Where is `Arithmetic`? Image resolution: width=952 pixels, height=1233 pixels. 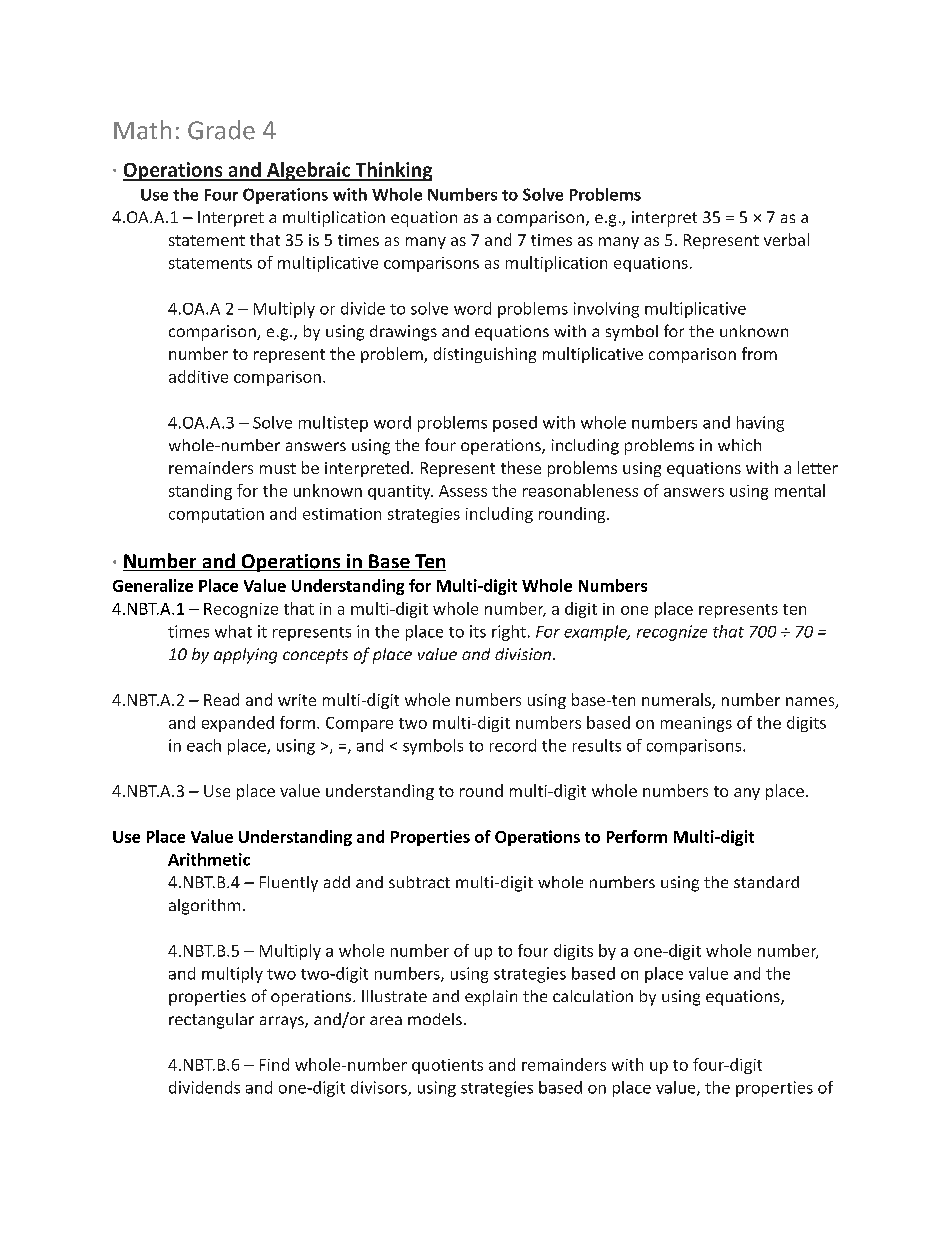 Arithmetic is located at coordinates (209, 859).
